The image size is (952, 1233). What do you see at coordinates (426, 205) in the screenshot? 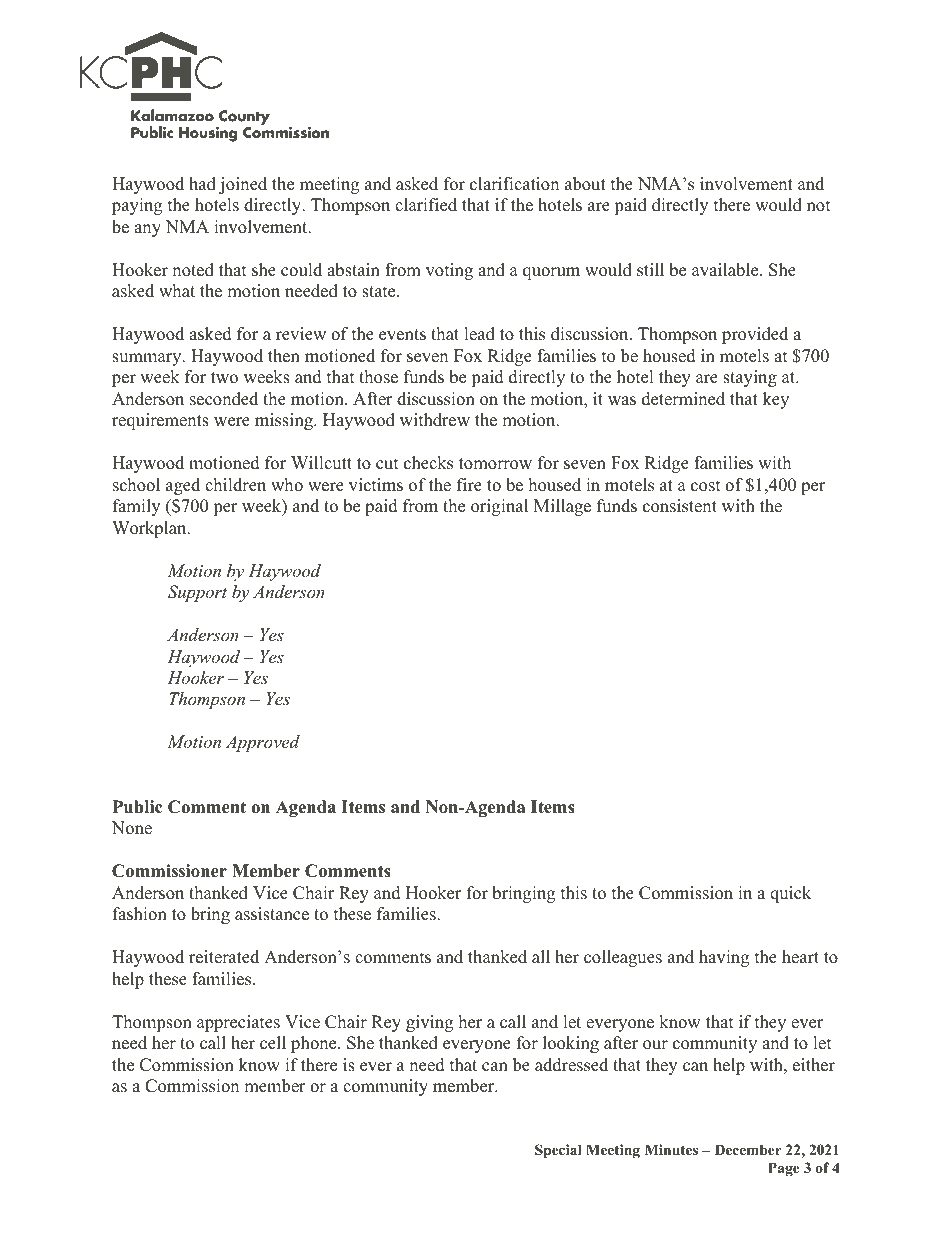
I see `clarified` at bounding box center [426, 205].
